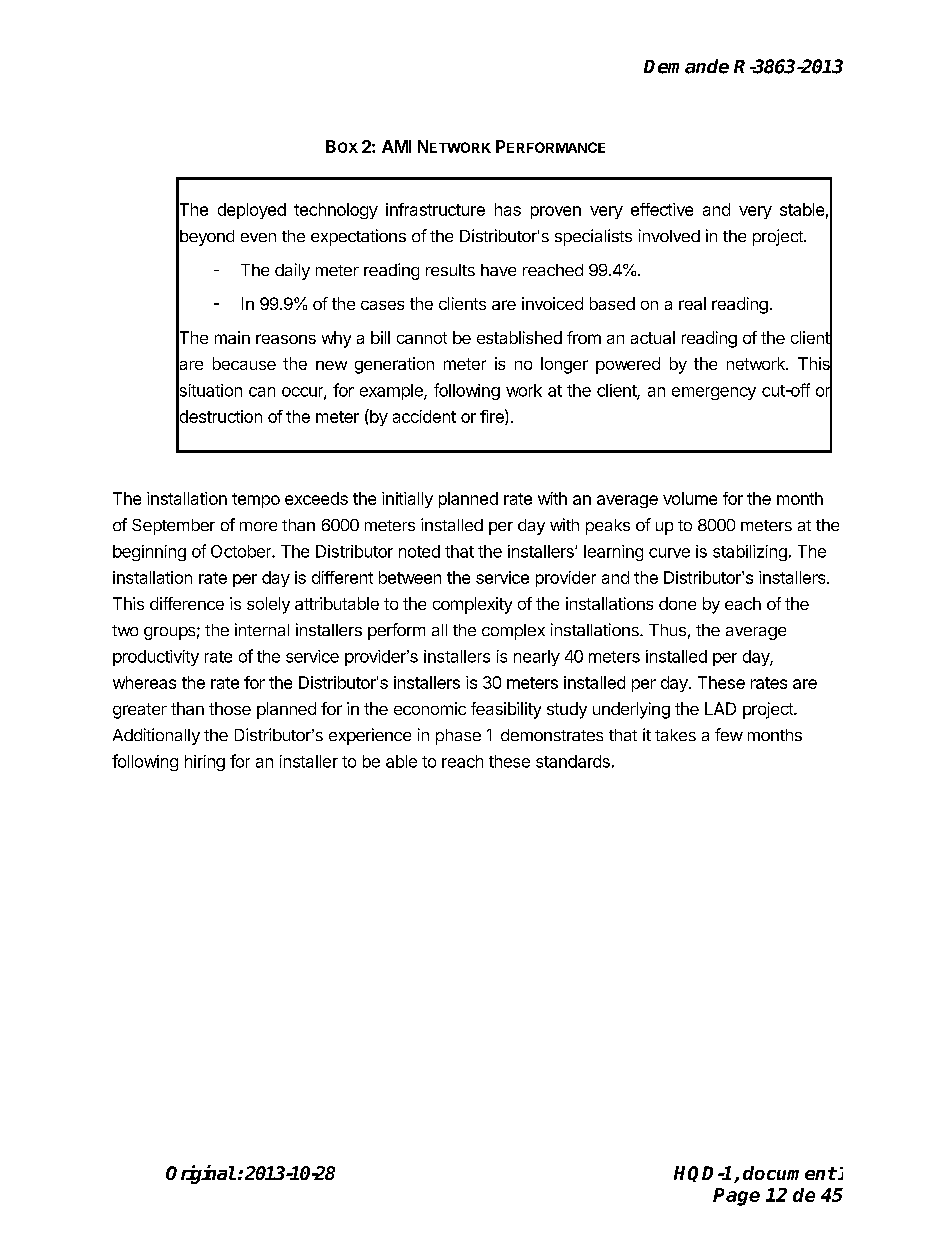 Image resolution: width=952 pixels, height=1233 pixels. What do you see at coordinates (205, 763) in the screenshot?
I see `hiring` at bounding box center [205, 763].
